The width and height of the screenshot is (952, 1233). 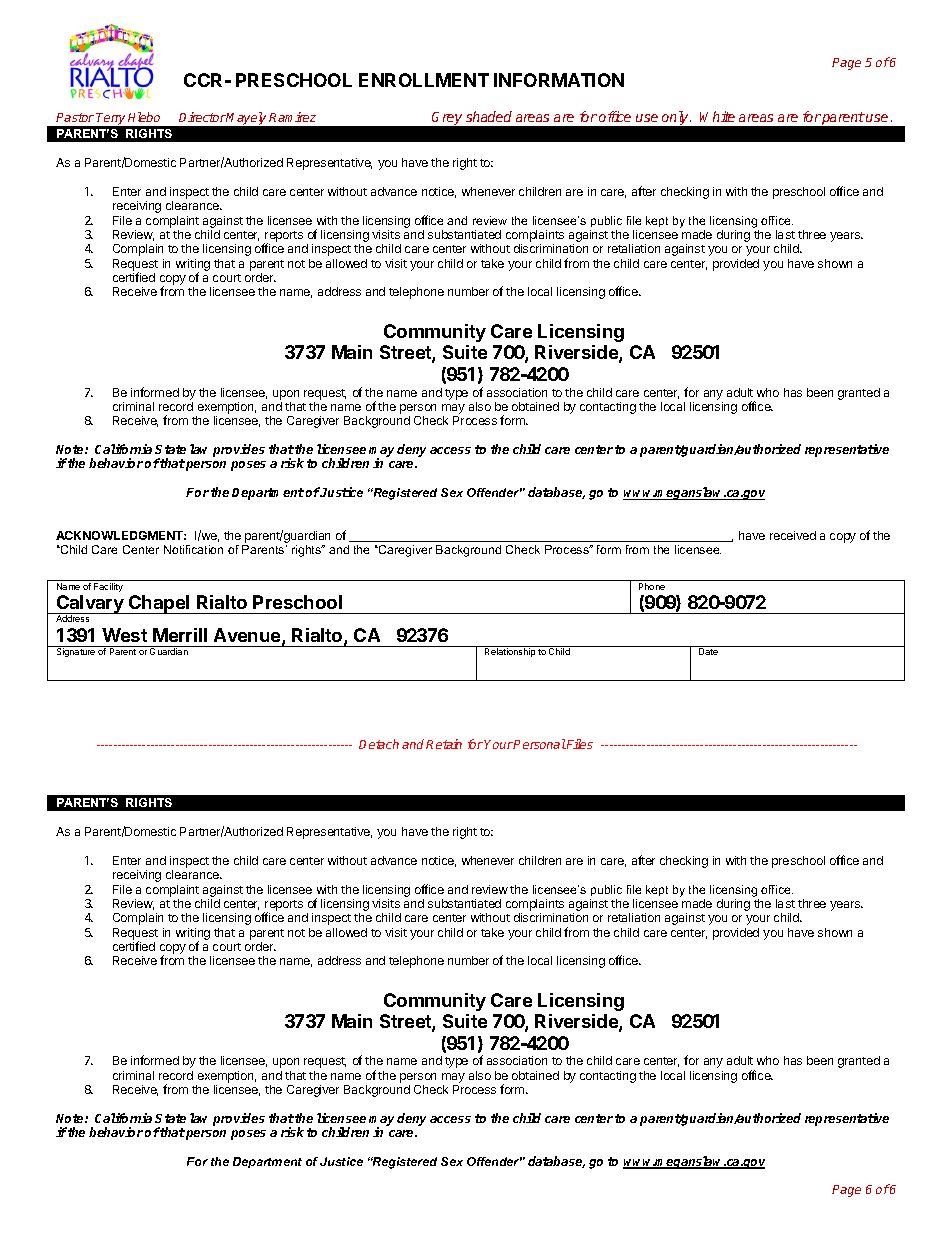 I want to click on Notification, so click(x=193, y=549).
